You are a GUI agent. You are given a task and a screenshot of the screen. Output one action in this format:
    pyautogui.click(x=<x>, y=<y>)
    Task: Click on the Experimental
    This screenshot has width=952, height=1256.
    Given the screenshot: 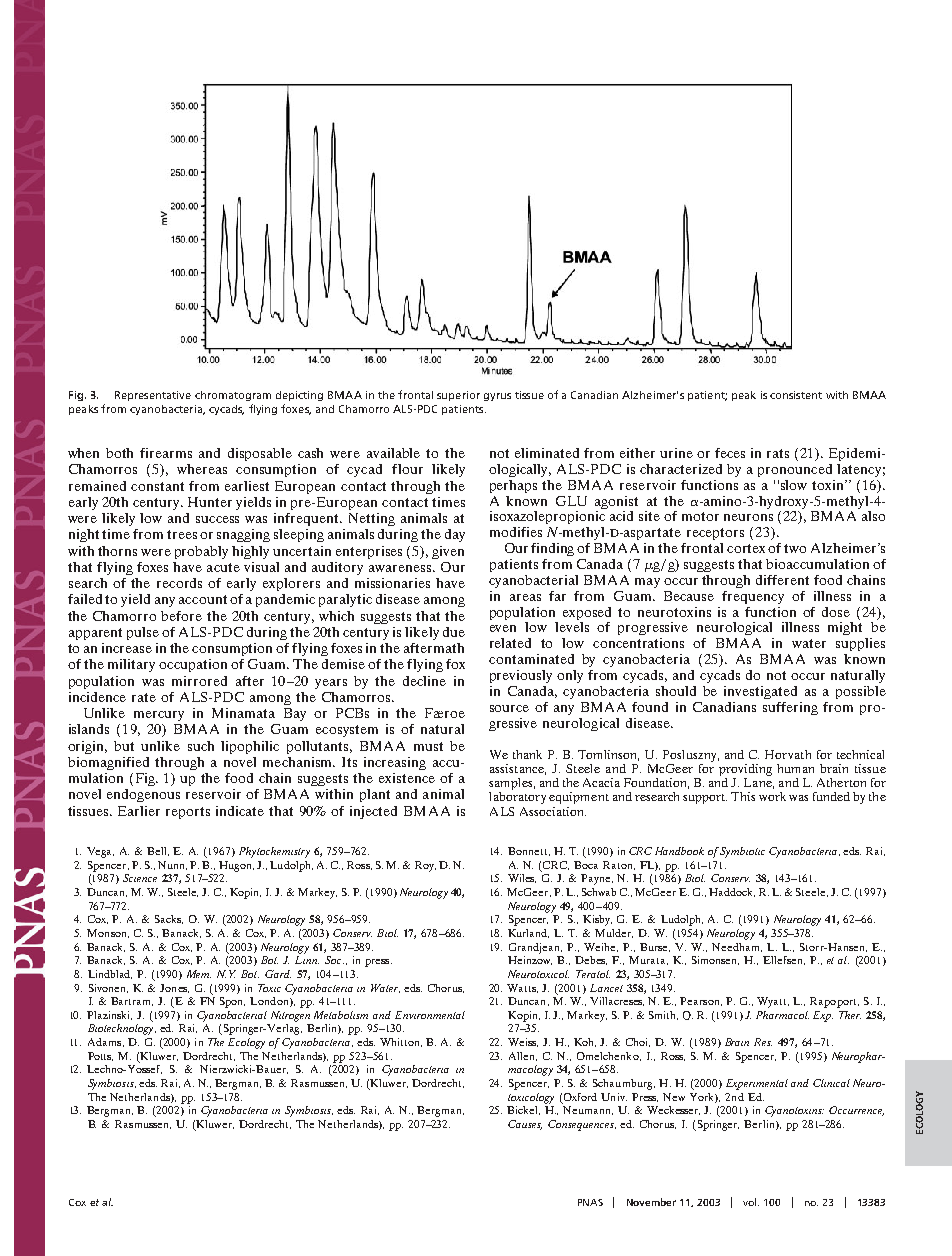 What is the action you would take?
    pyautogui.click(x=757, y=1084)
